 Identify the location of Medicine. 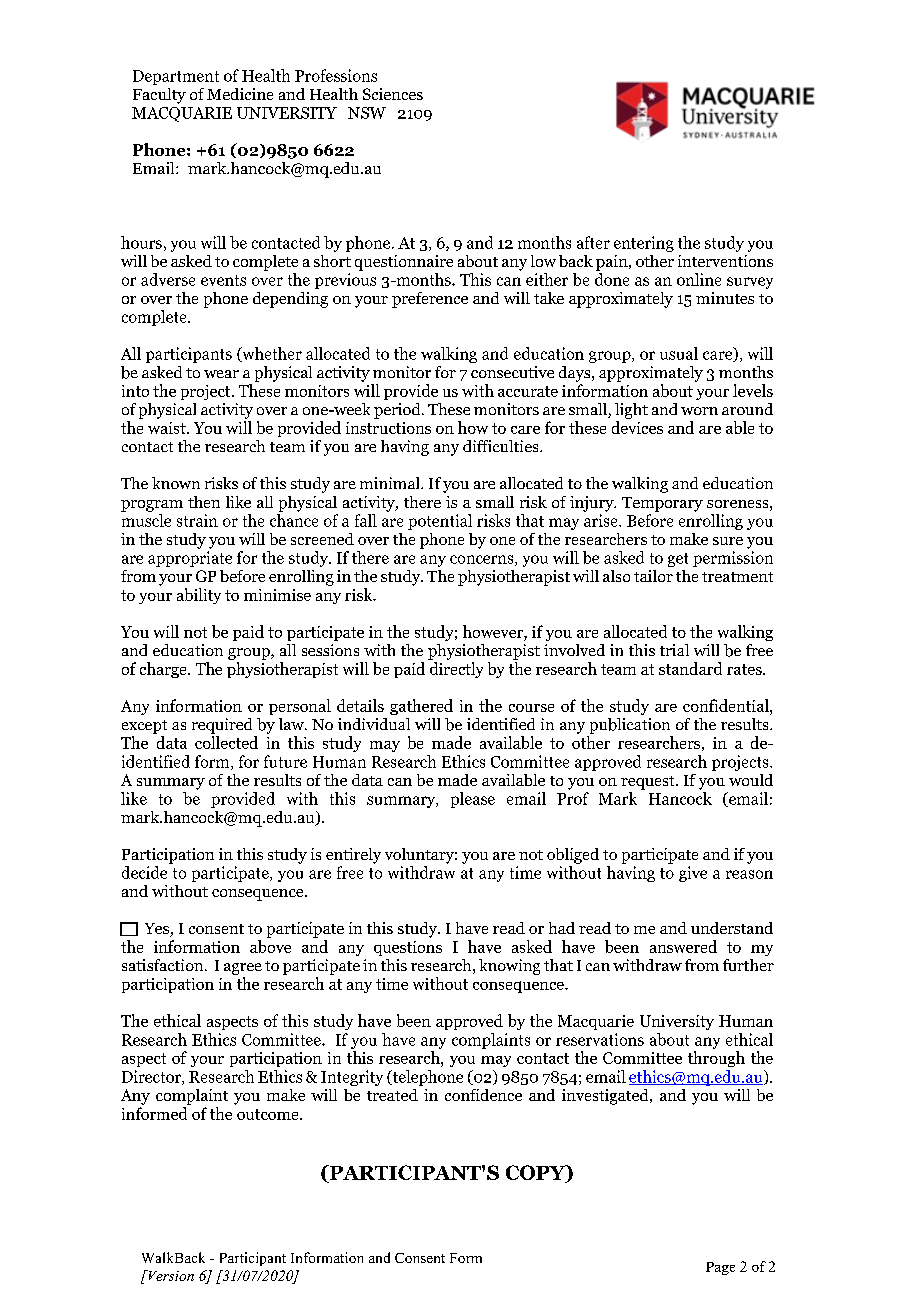
(240, 94).
